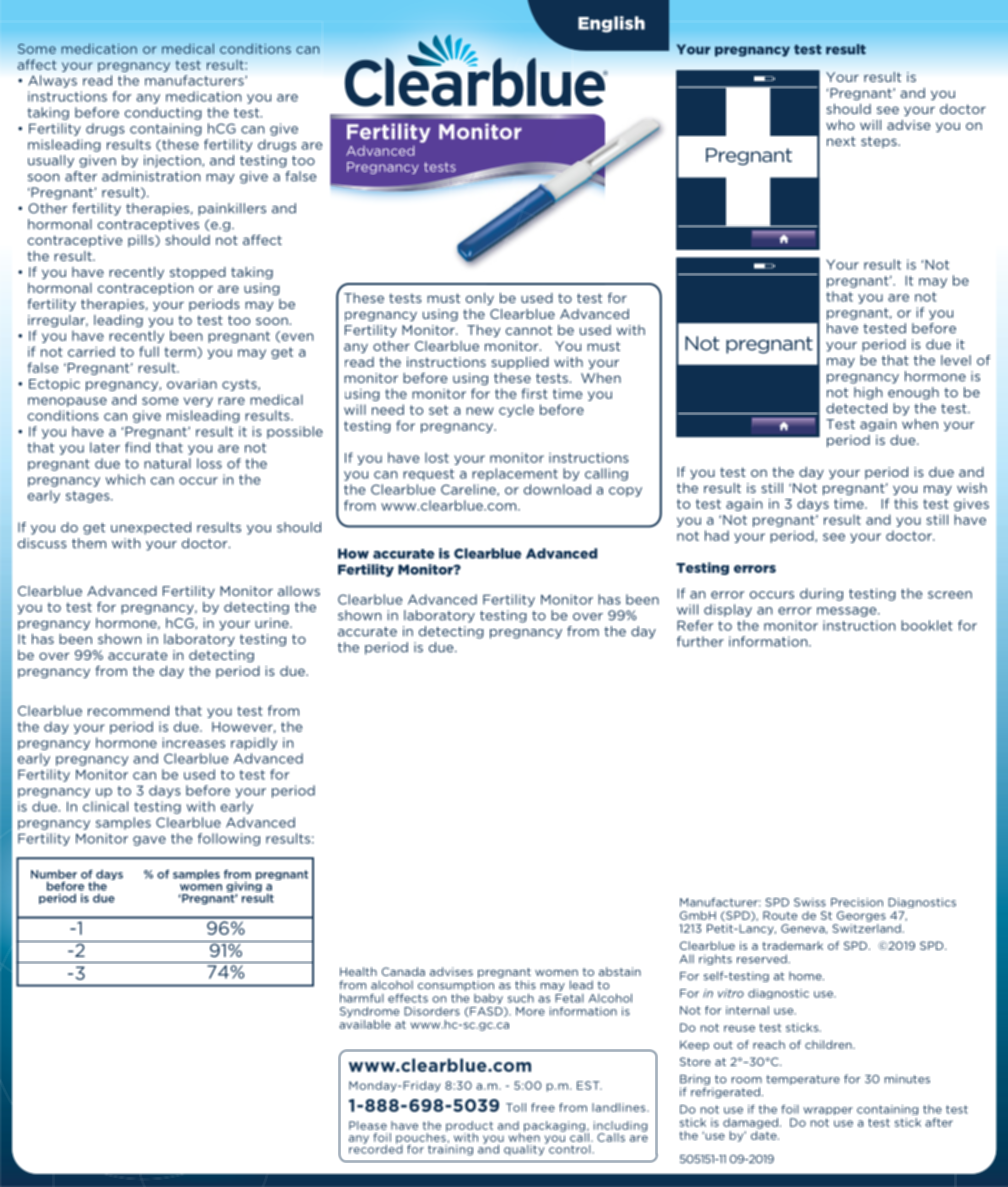 The height and width of the page is (1187, 1008). I want to click on conducting, so click(163, 113).
